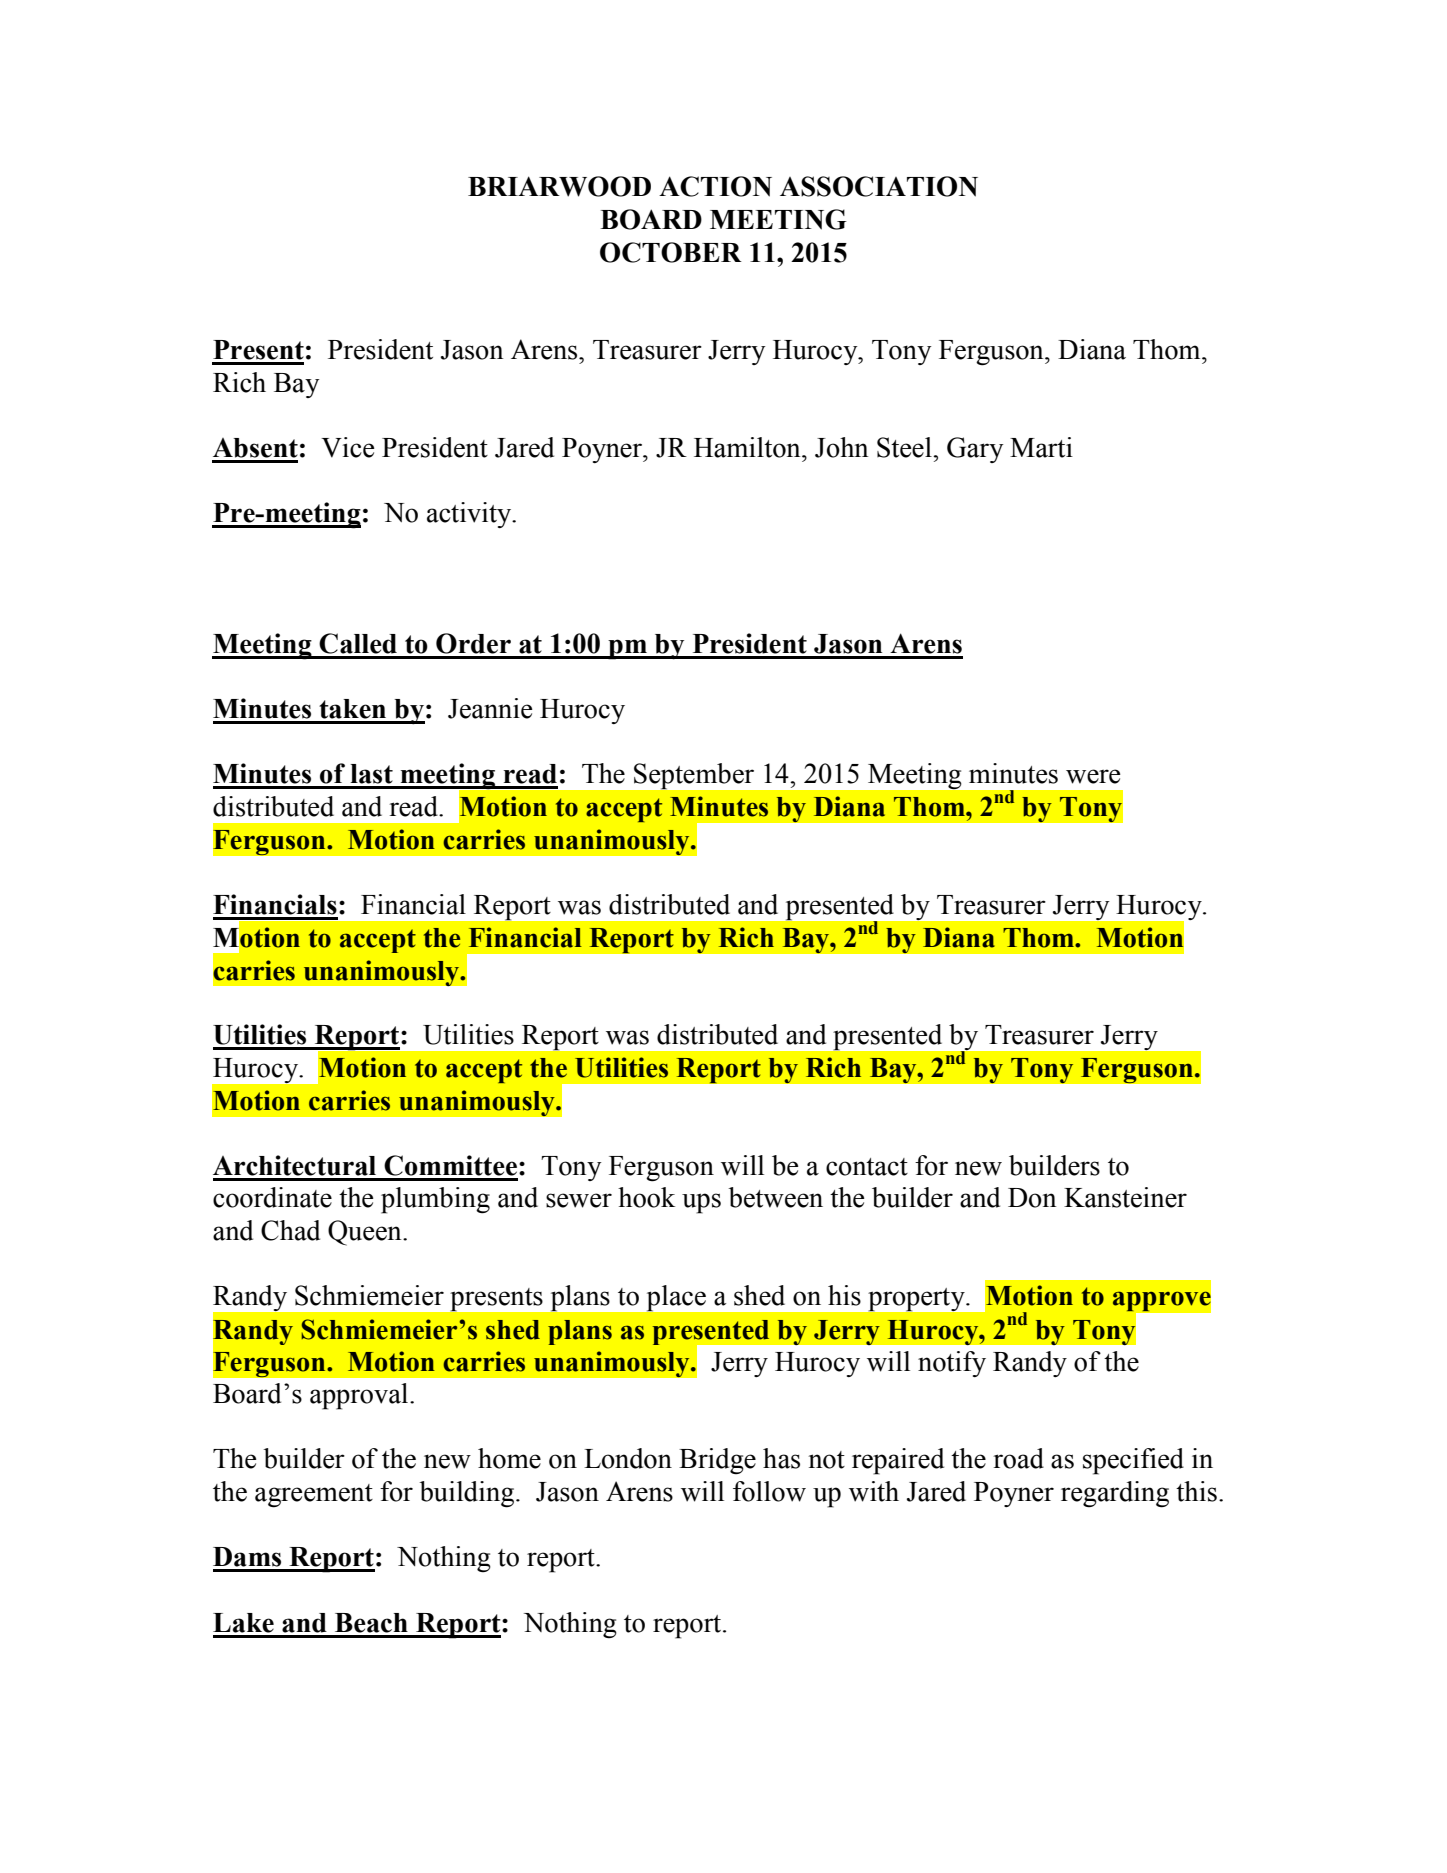 Image resolution: width=1447 pixels, height=1873 pixels. Describe the element at coordinates (1093, 776) in the screenshot. I see `were` at that location.
